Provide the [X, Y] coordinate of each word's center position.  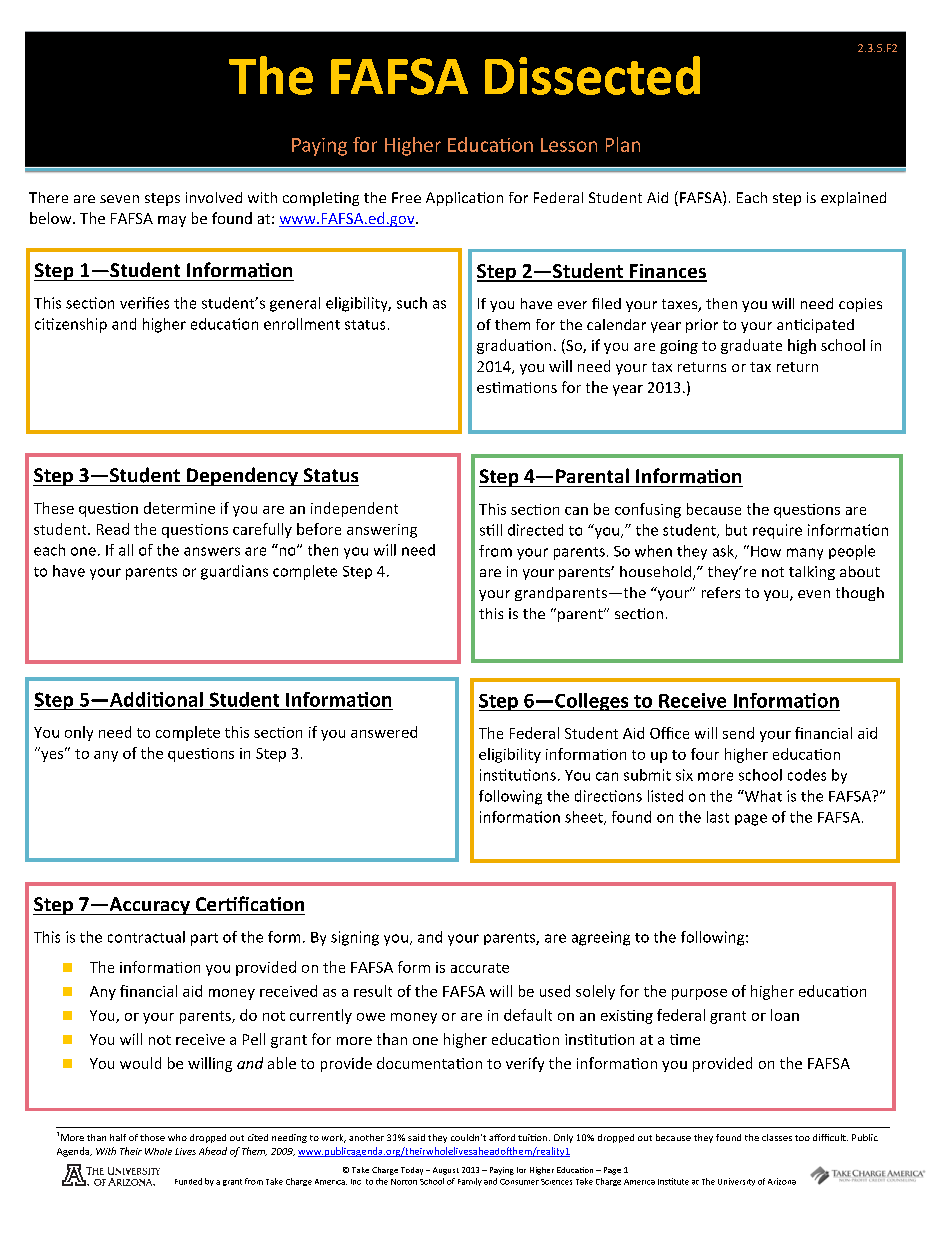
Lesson [569, 145]
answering [382, 531]
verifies [144, 303]
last [718, 817]
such [412, 303]
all [126, 550]
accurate [480, 968]
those [152, 1137]
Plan [623, 144]
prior [702, 326]
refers [721, 592]
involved [214, 197]
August [446, 1171]
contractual [146, 937]
